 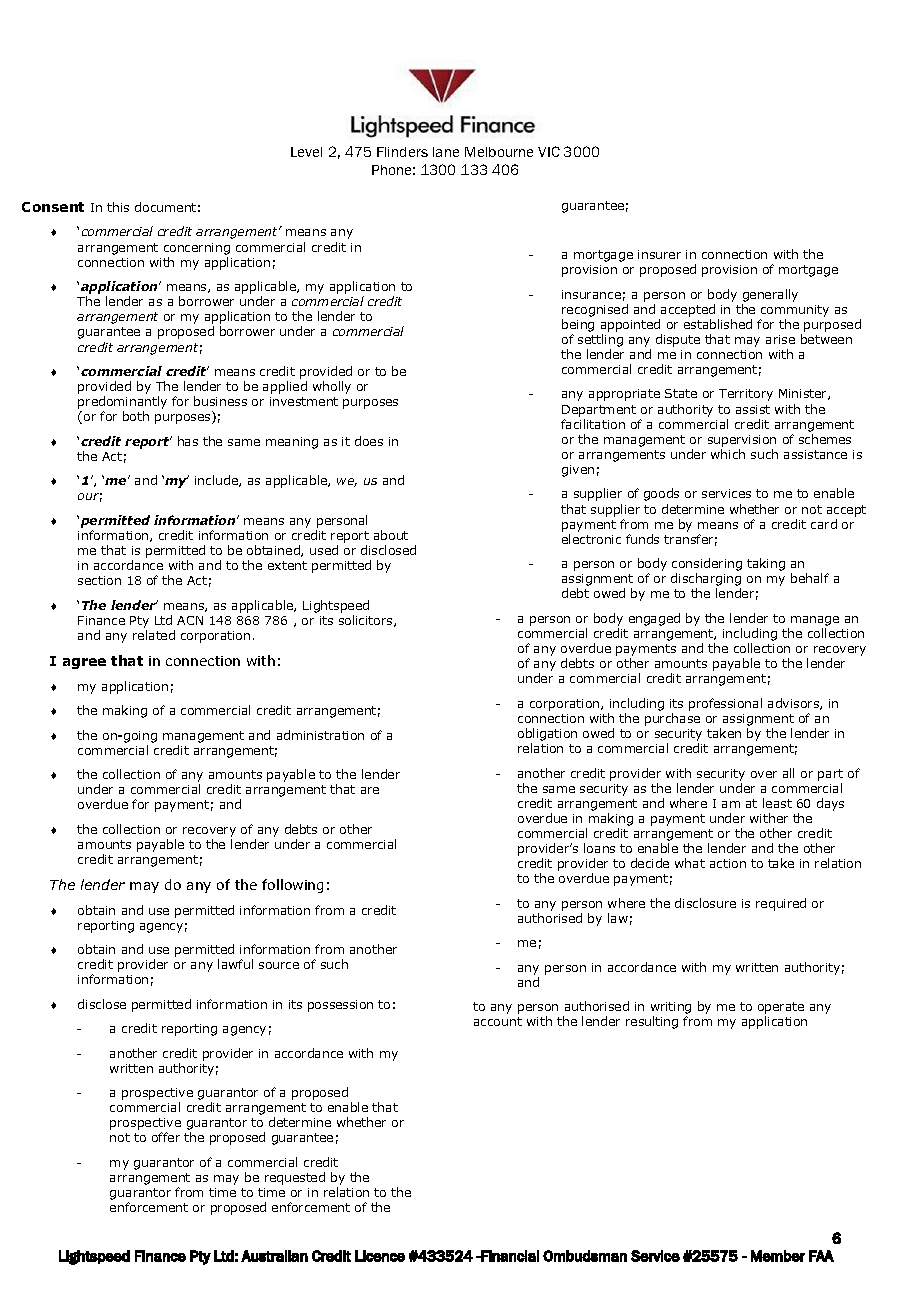 What do you see at coordinates (728, 863) in the image?
I see `action` at bounding box center [728, 863].
